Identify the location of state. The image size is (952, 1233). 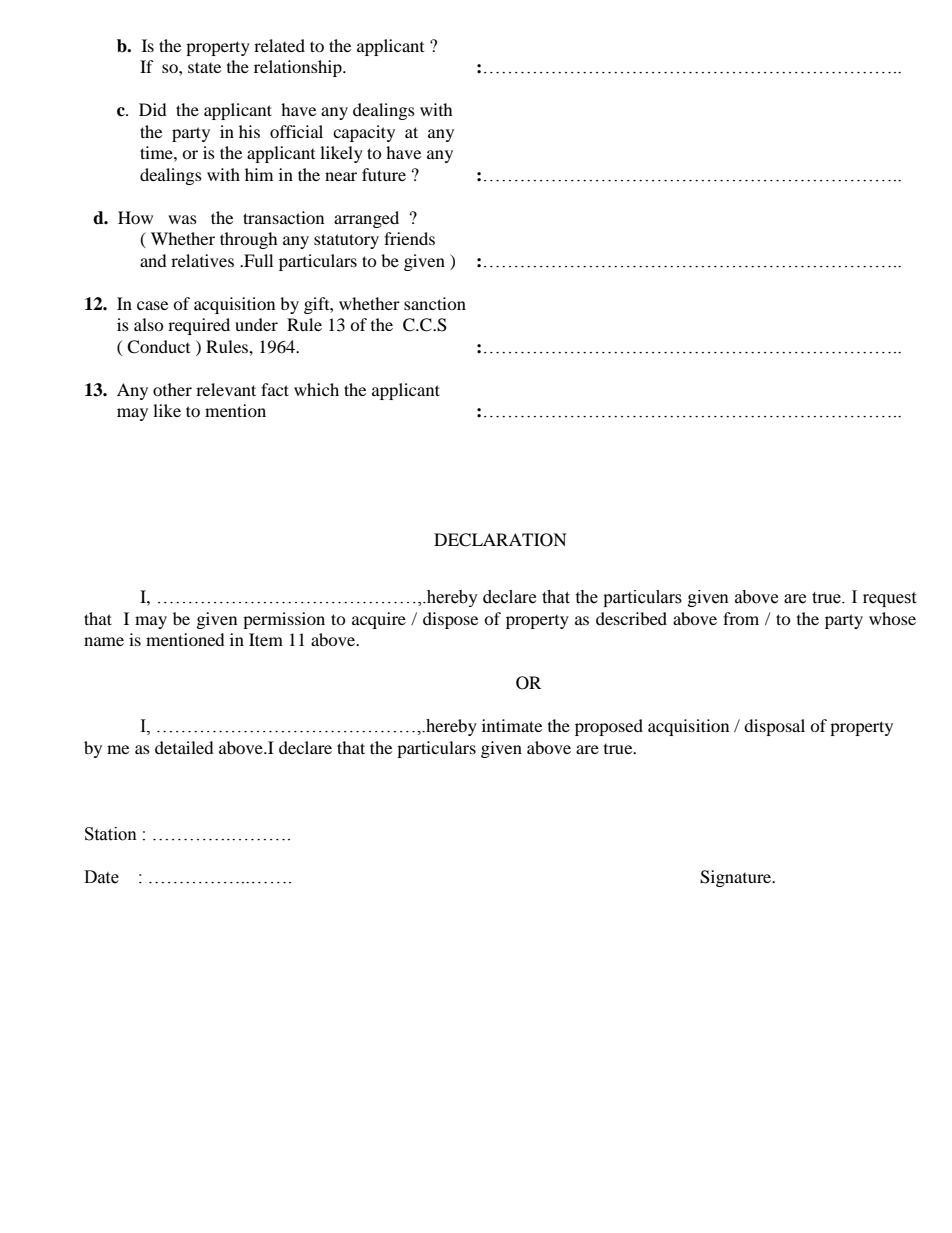
(204, 67).
